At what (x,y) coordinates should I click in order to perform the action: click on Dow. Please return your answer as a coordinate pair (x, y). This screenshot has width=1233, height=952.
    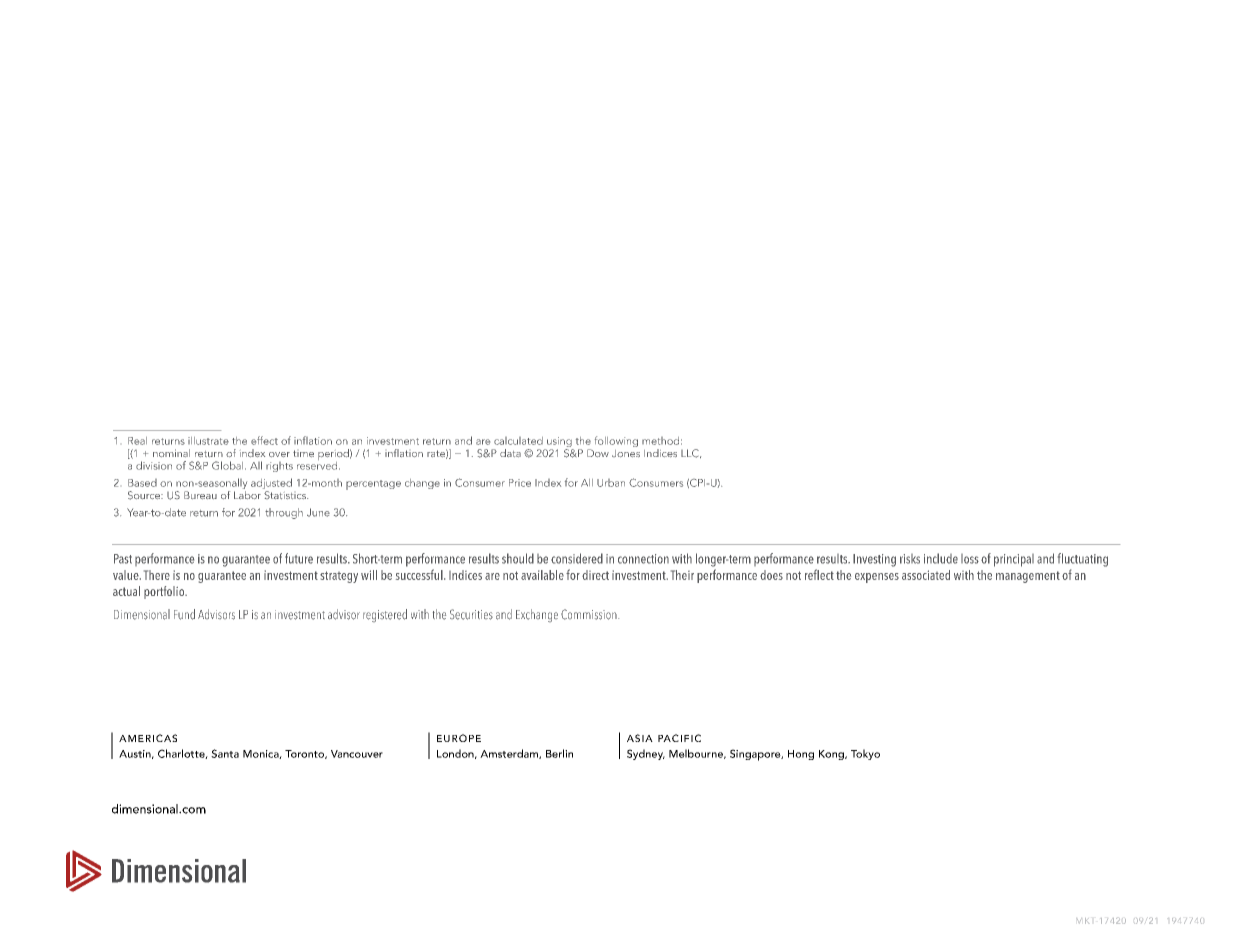
    Looking at the image, I should click on (598, 453).
